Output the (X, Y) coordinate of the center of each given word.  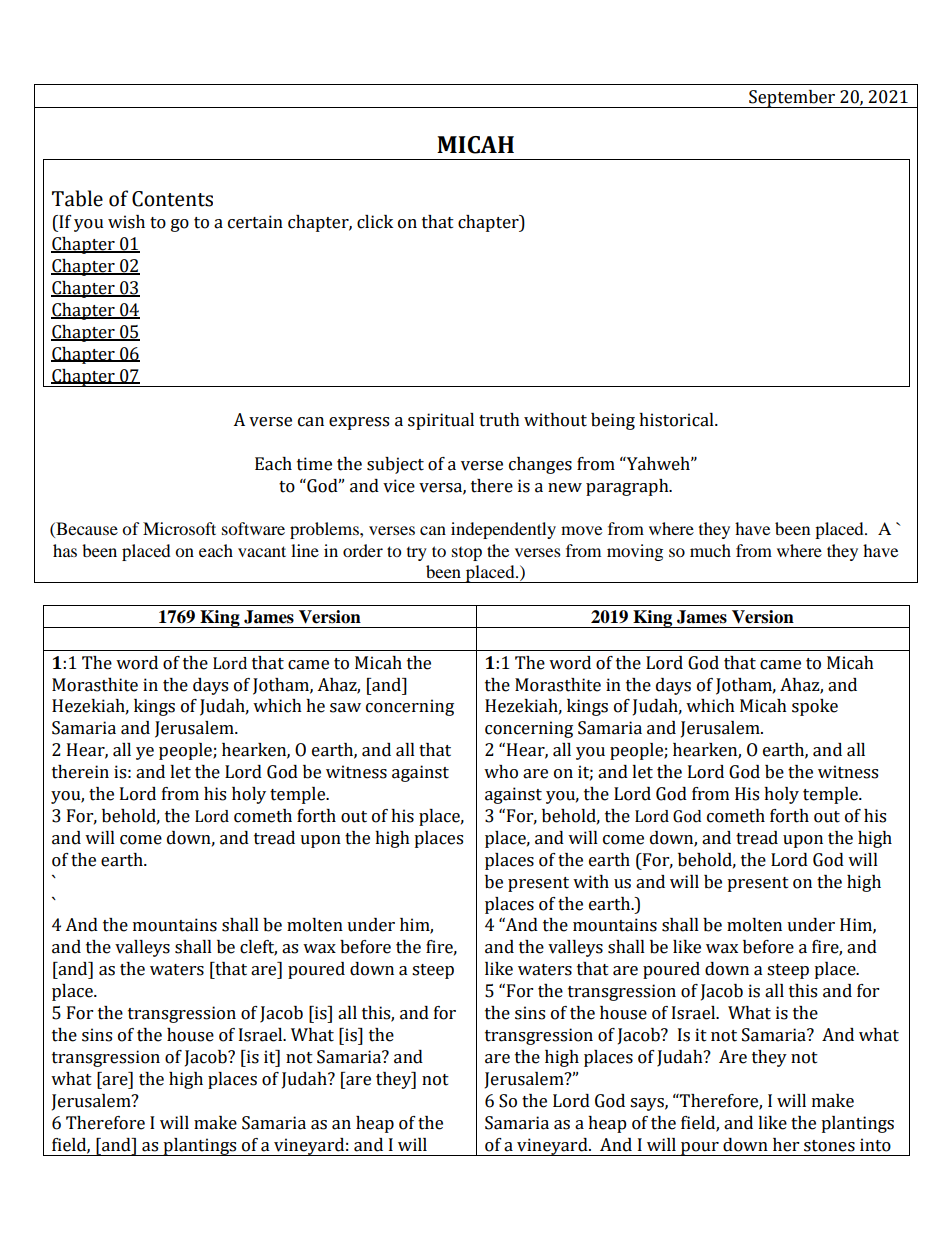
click (375, 222)
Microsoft (179, 528)
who (501, 772)
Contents (172, 199)
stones (829, 1146)
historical (677, 420)
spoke (815, 707)
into (875, 1145)
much (710, 550)
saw (345, 708)
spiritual (441, 421)
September (792, 99)
